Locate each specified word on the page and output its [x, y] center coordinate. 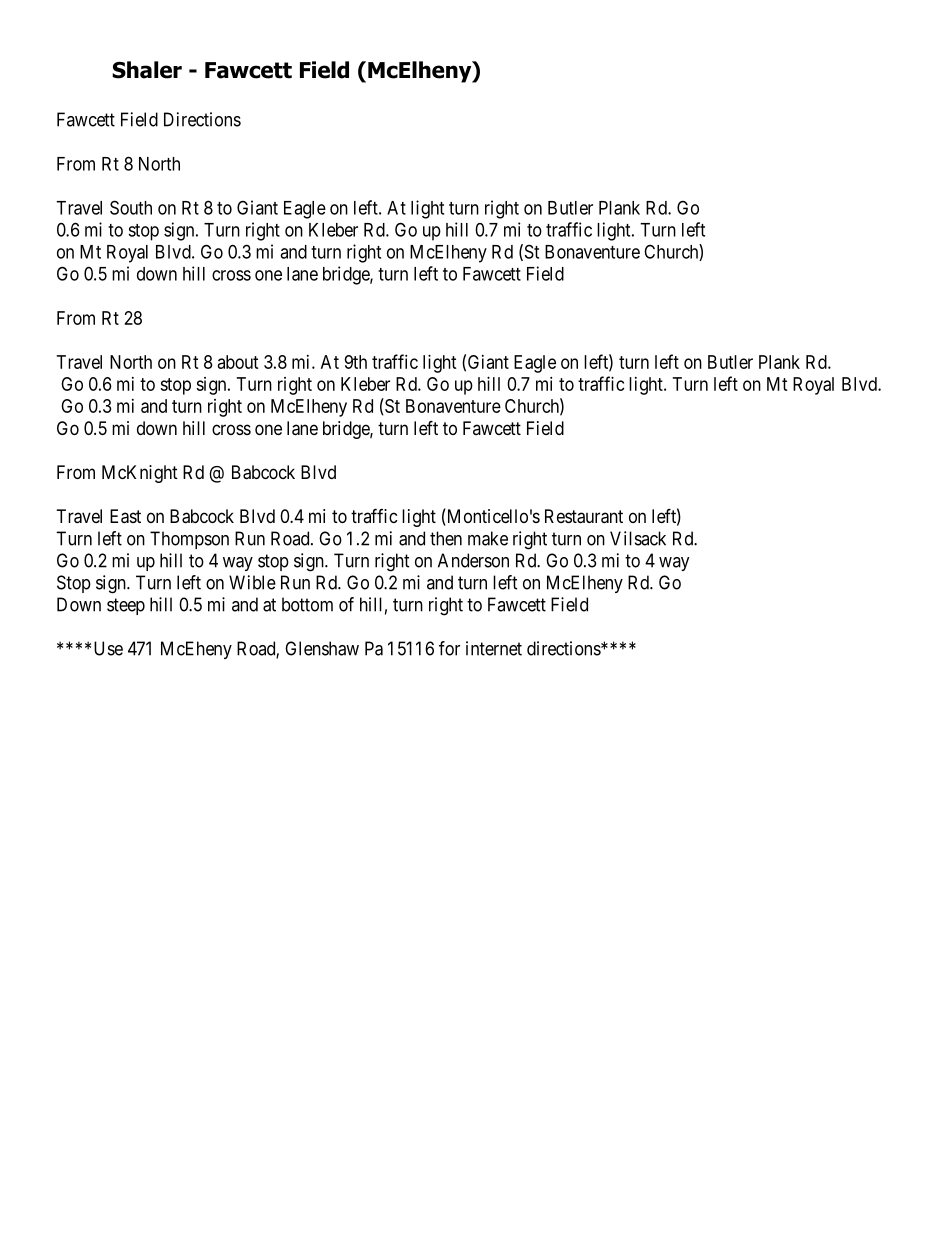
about [238, 362]
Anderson [473, 560]
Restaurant [584, 516]
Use [108, 648]
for [449, 648]
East [125, 516]
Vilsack [638, 538]
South [131, 207]
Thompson [189, 540]
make [488, 538]
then [446, 538]
